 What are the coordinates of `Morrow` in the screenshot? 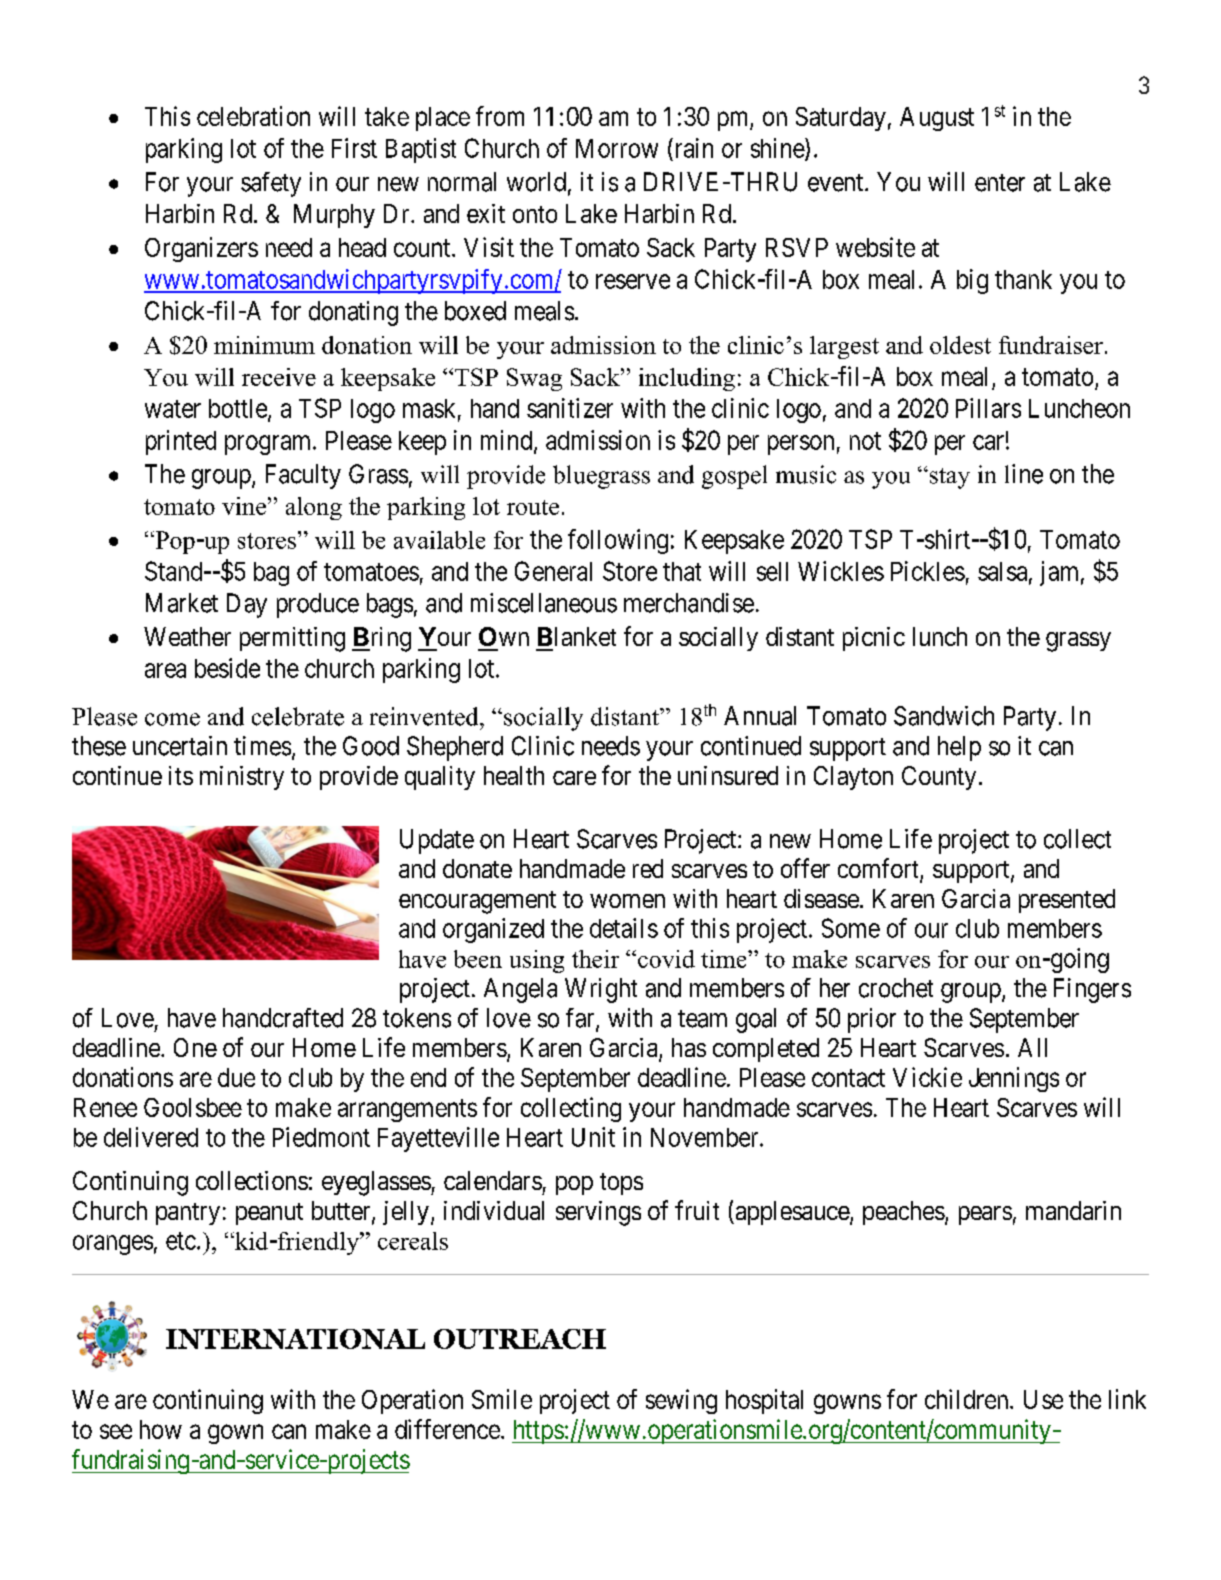 It's located at (617, 148).
